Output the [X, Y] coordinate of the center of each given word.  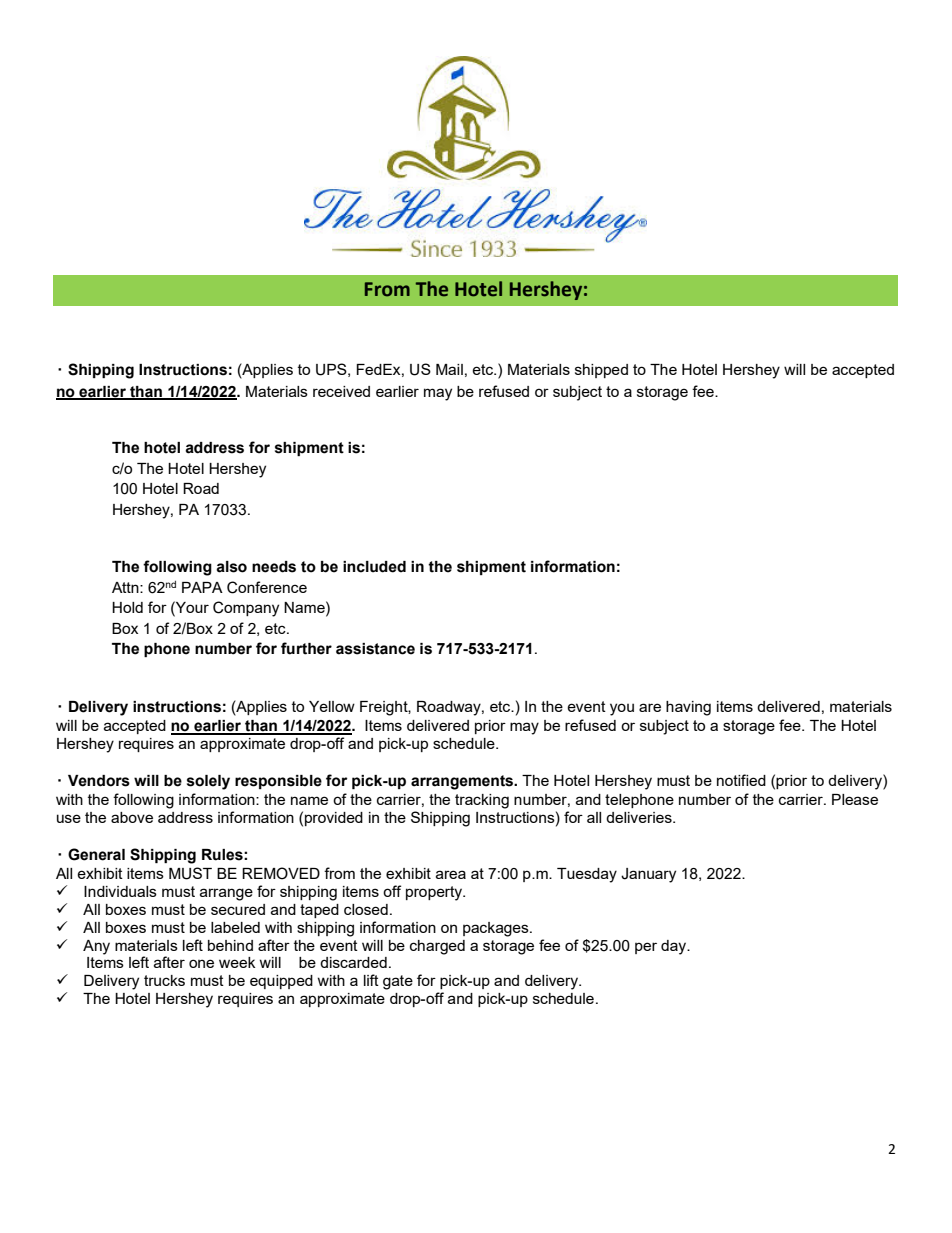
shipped [601, 371]
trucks [164, 980]
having [688, 708]
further [306, 648]
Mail [449, 369]
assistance [375, 649]
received [341, 391]
